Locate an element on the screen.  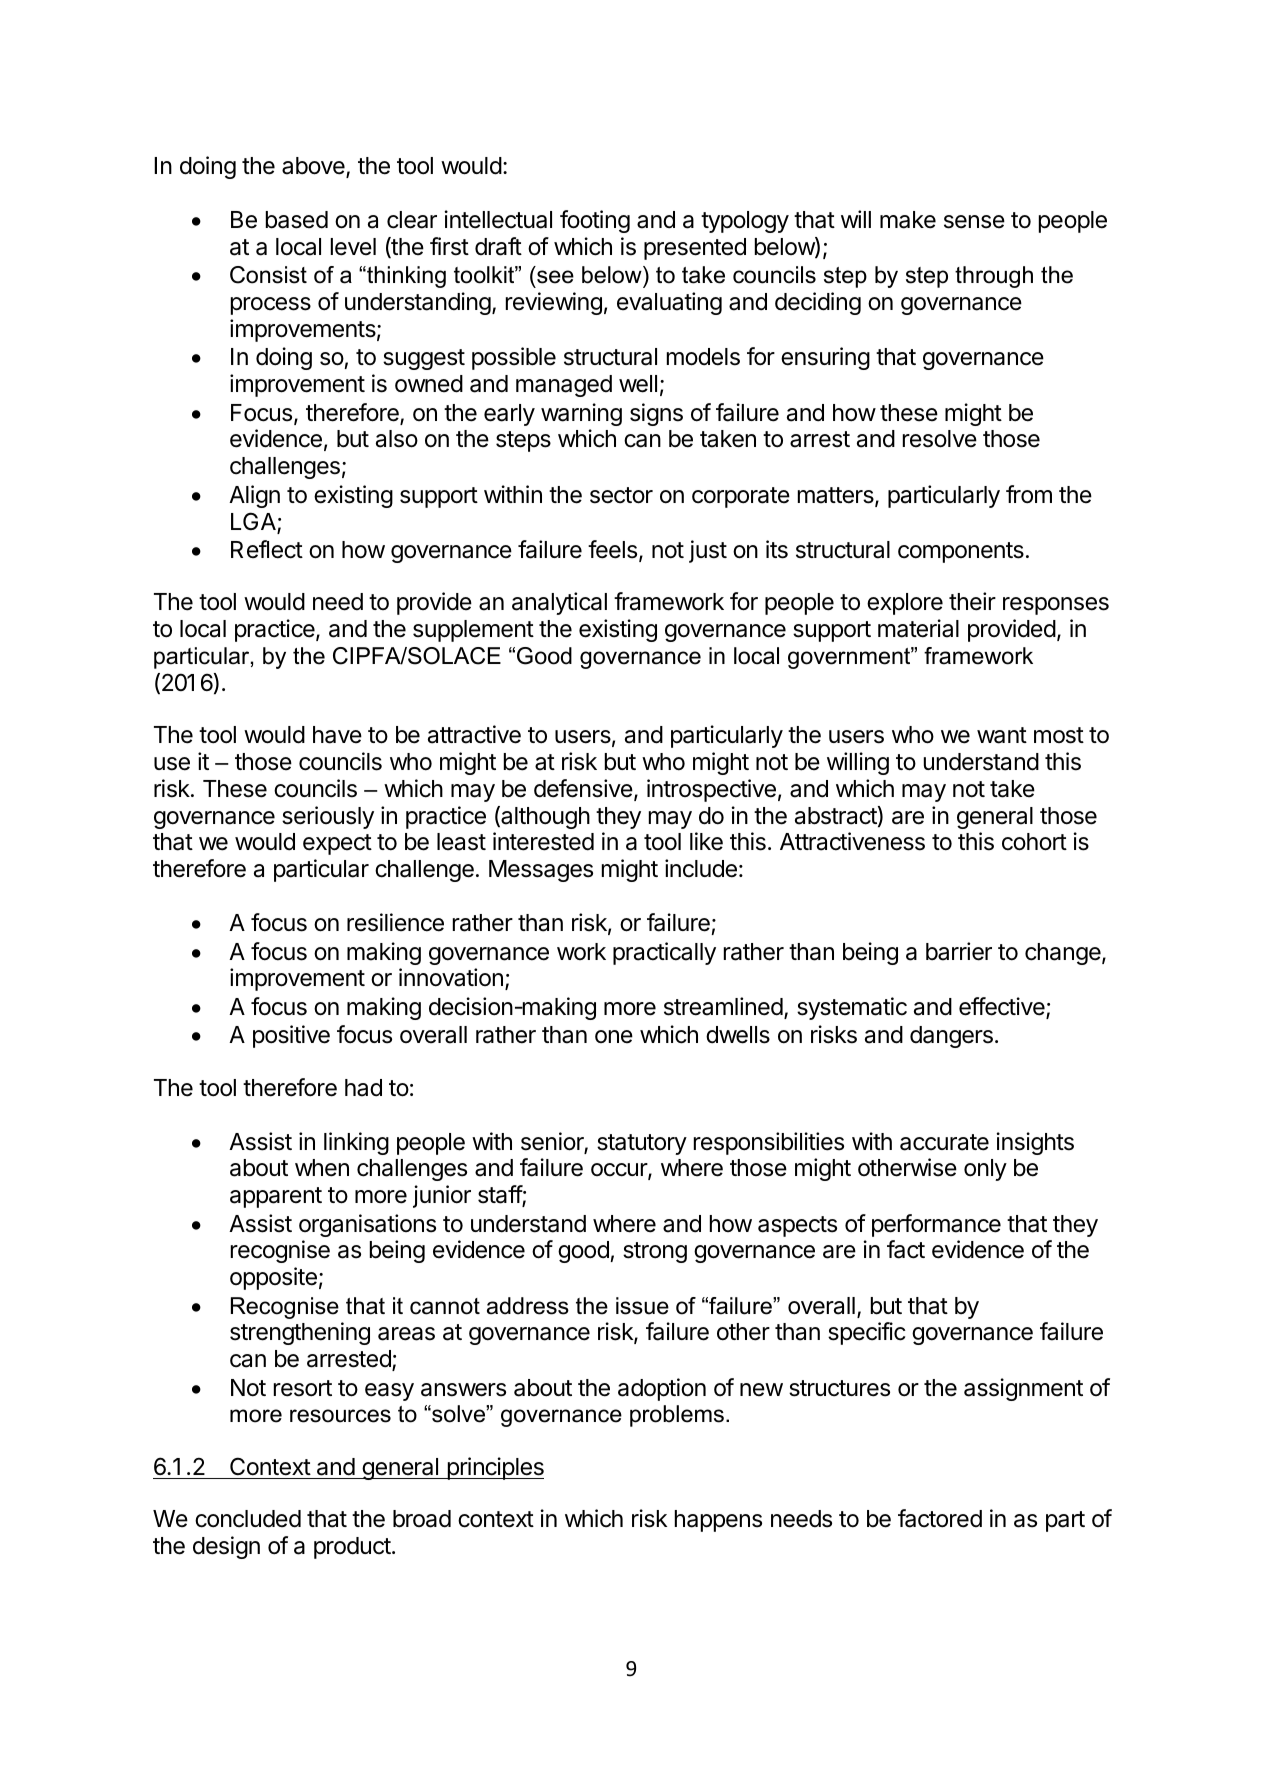
include is located at coordinates (701, 868).
